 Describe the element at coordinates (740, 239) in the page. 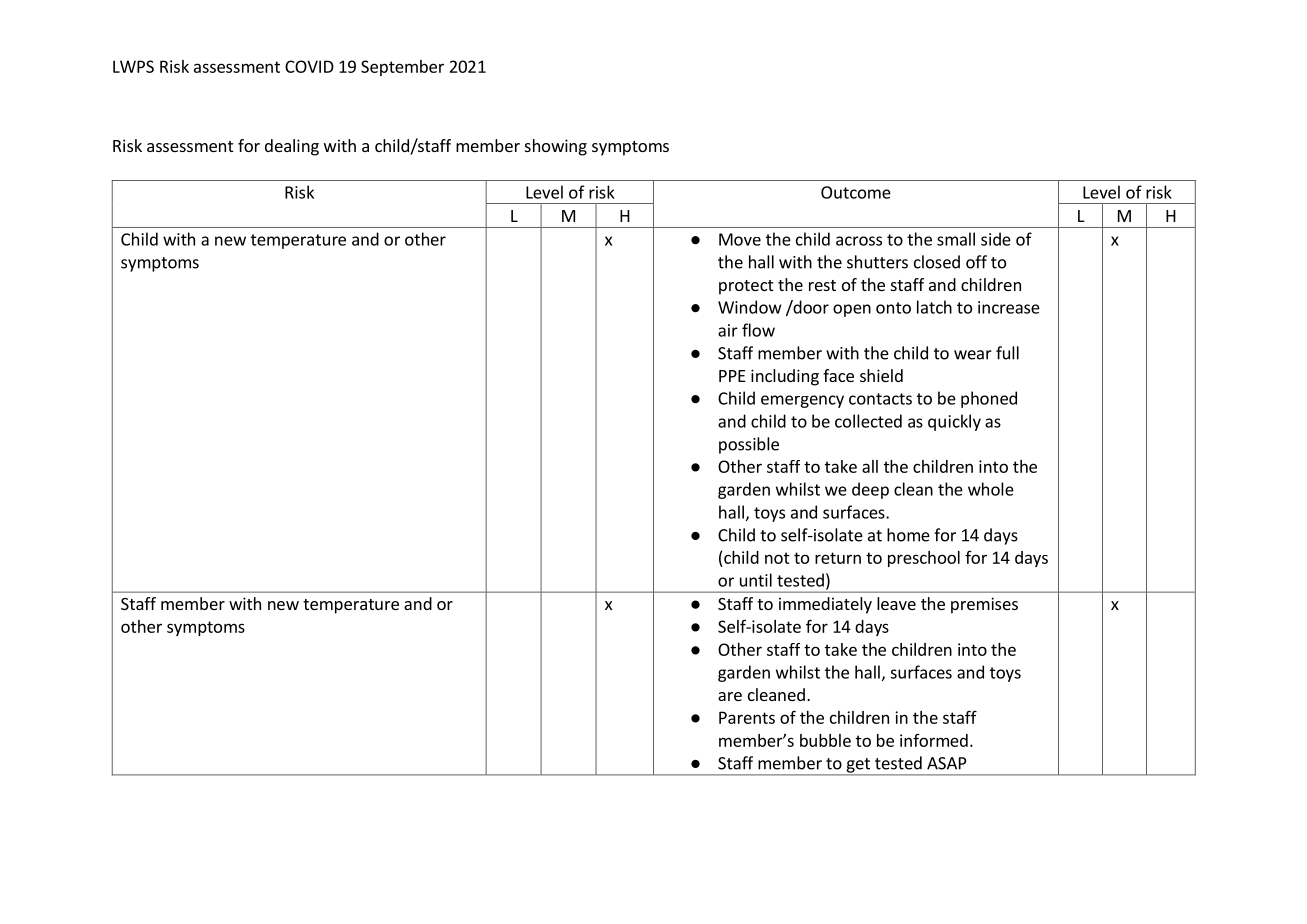

I see `Move` at that location.
